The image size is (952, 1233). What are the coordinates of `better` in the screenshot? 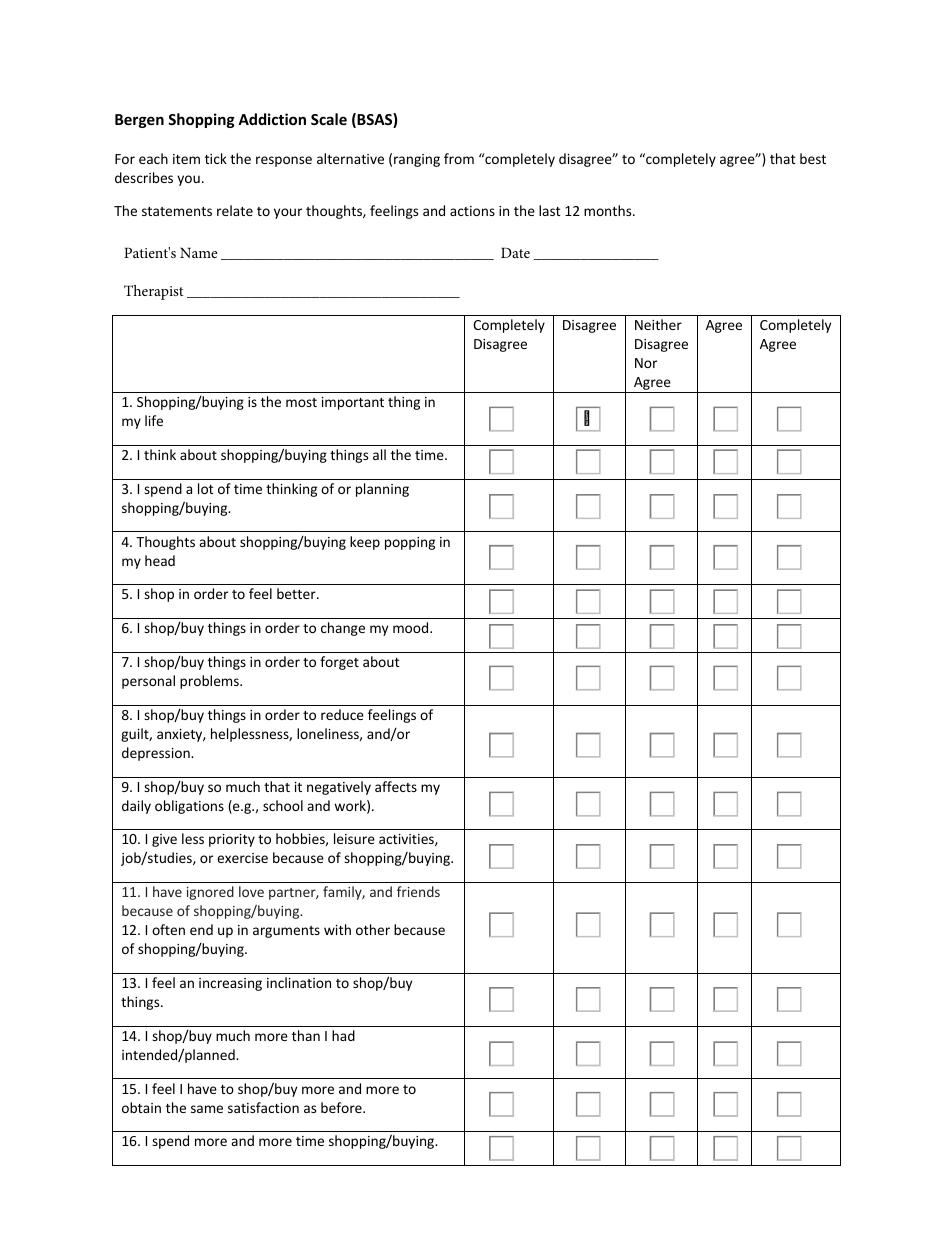 It's located at (297, 593).
